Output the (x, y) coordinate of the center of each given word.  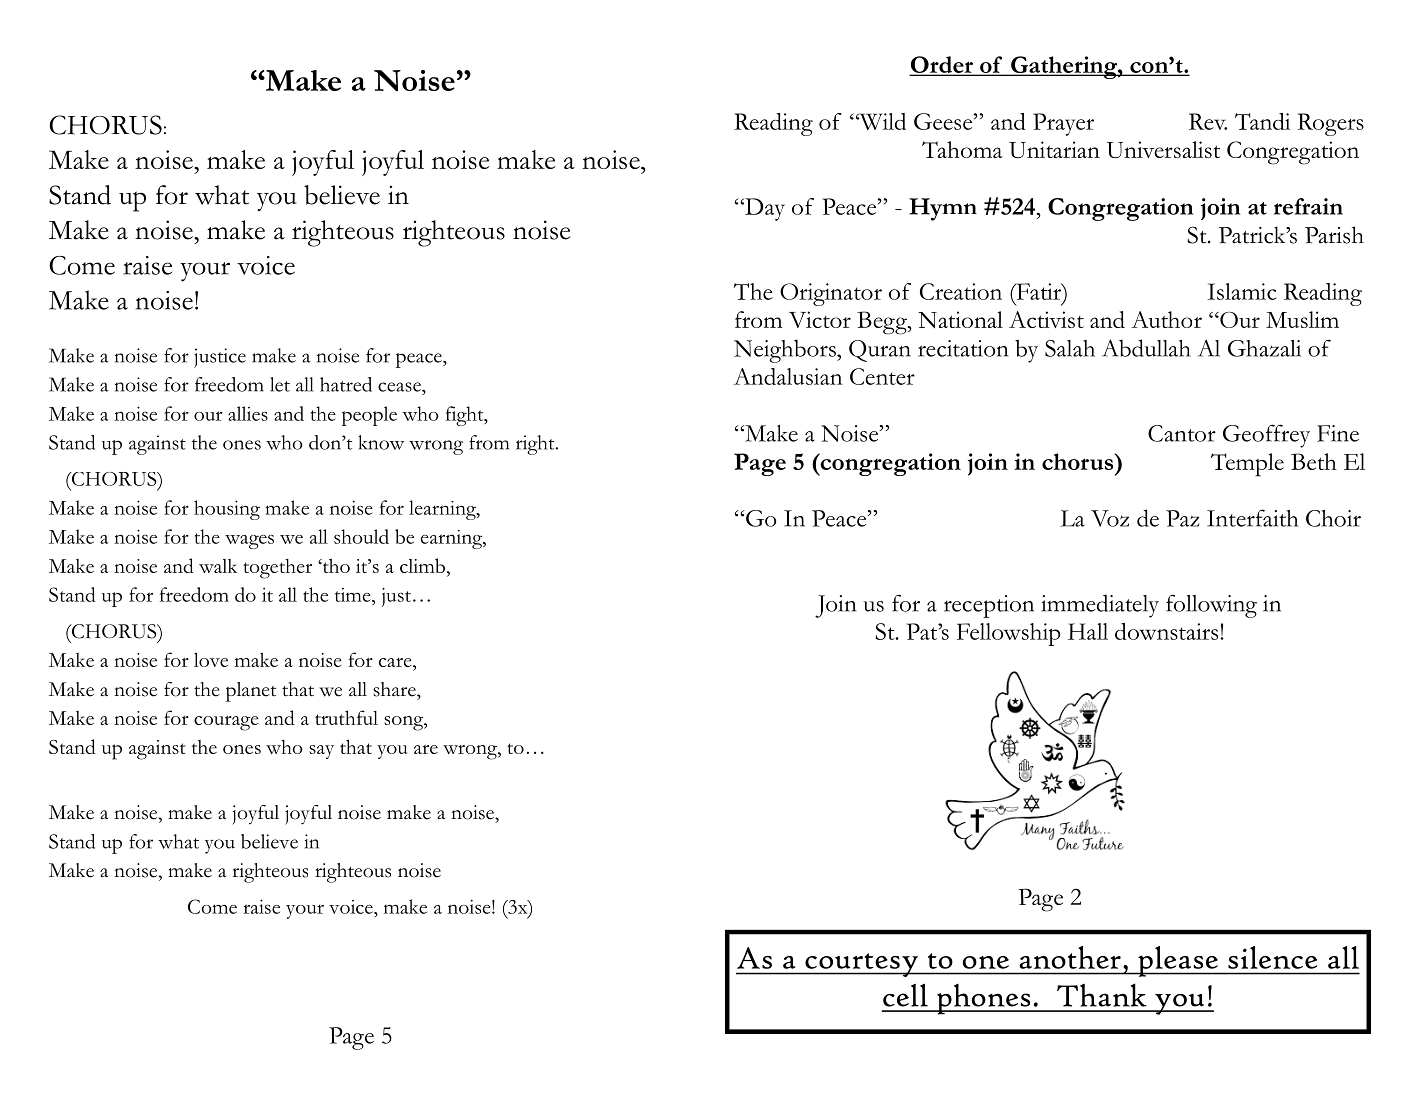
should (361, 536)
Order (942, 65)
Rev (1208, 121)
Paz (1183, 518)
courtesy (861, 965)
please (1178, 961)
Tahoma (962, 149)
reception (989, 606)
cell (905, 995)
